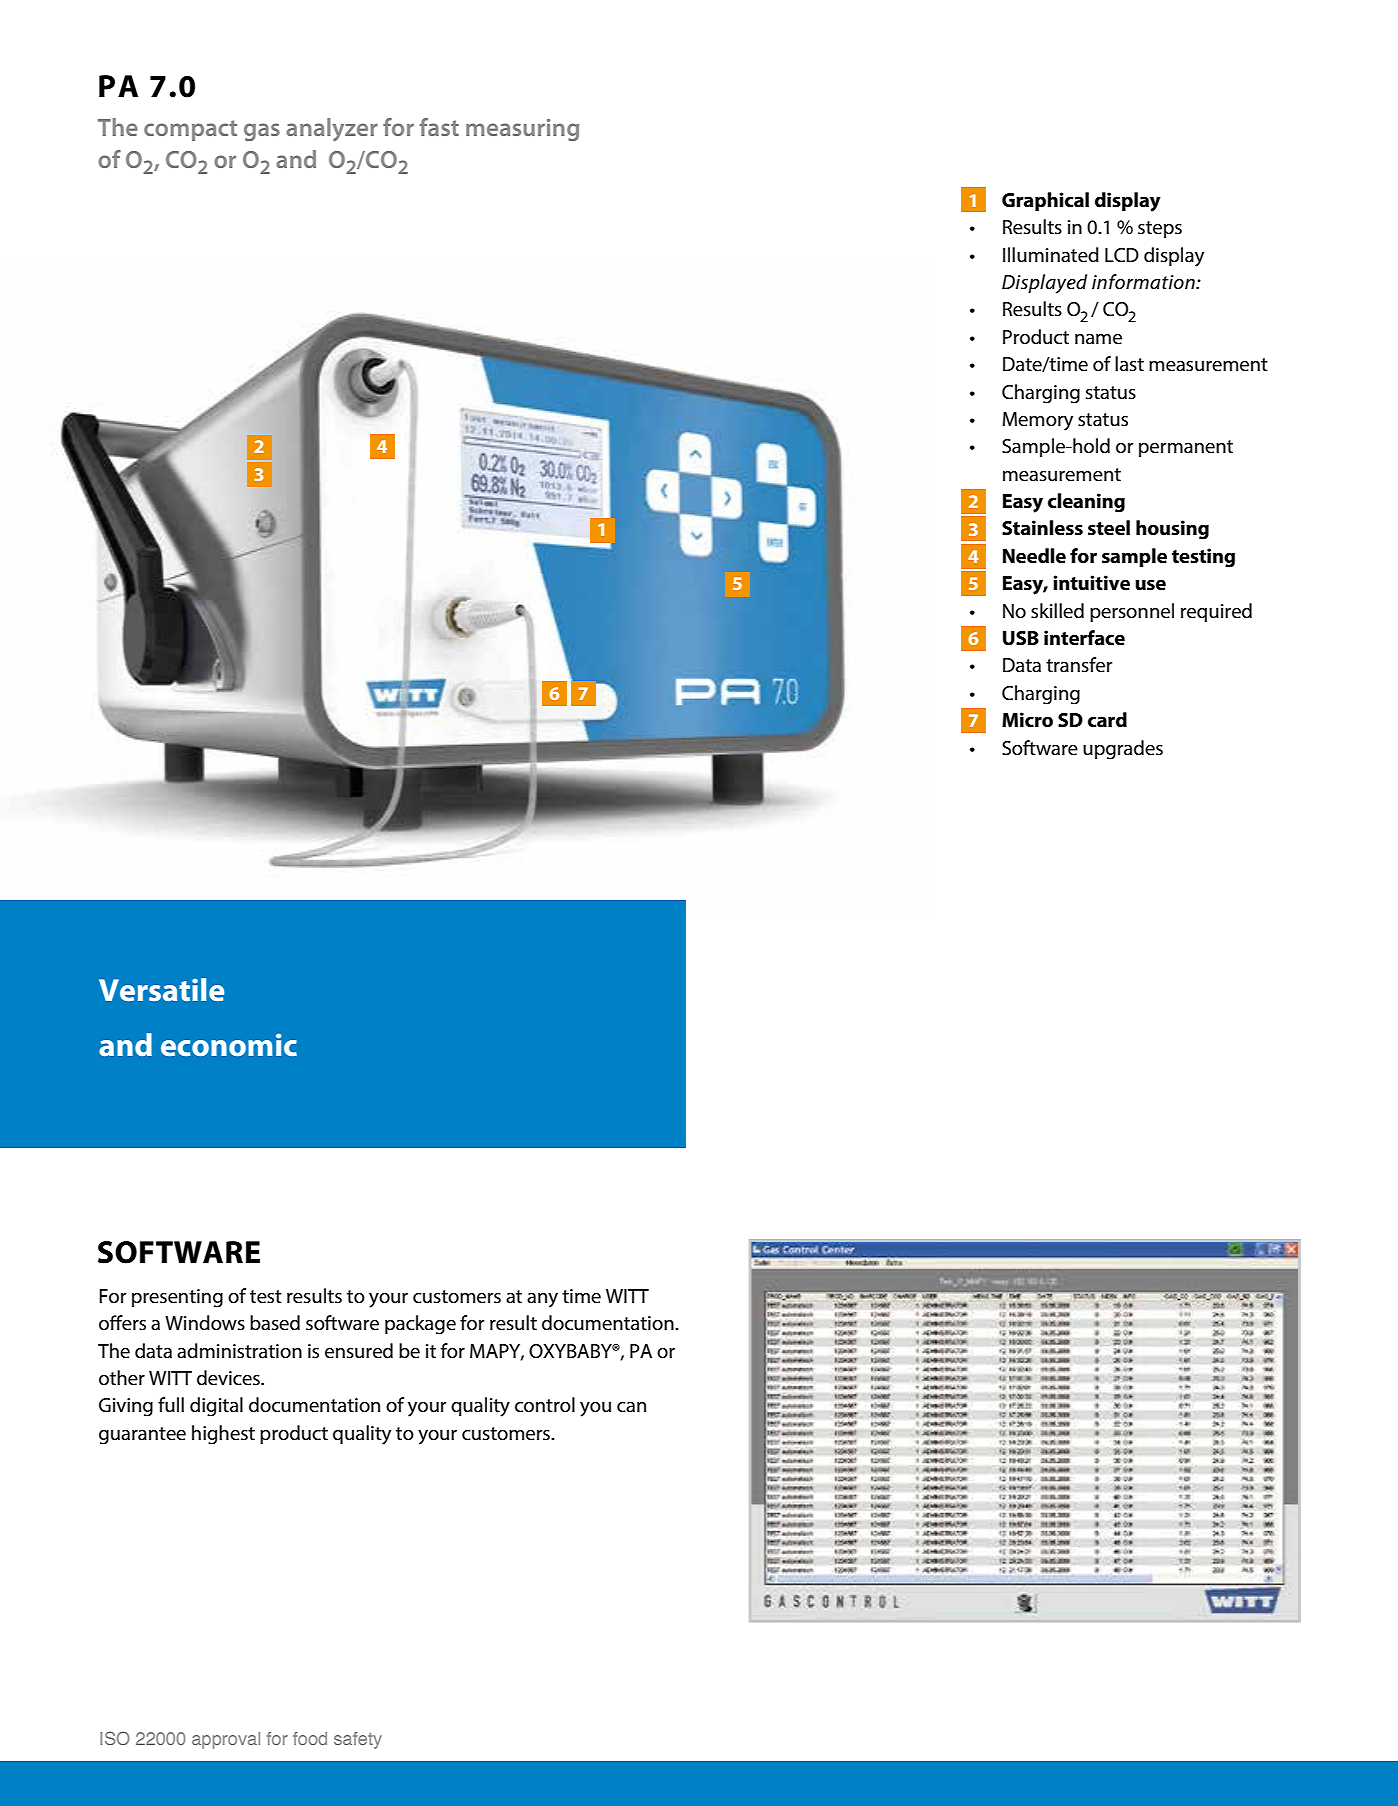 The image size is (1398, 1806). What do you see at coordinates (161, 989) in the screenshot?
I see `Versatile` at bounding box center [161, 989].
